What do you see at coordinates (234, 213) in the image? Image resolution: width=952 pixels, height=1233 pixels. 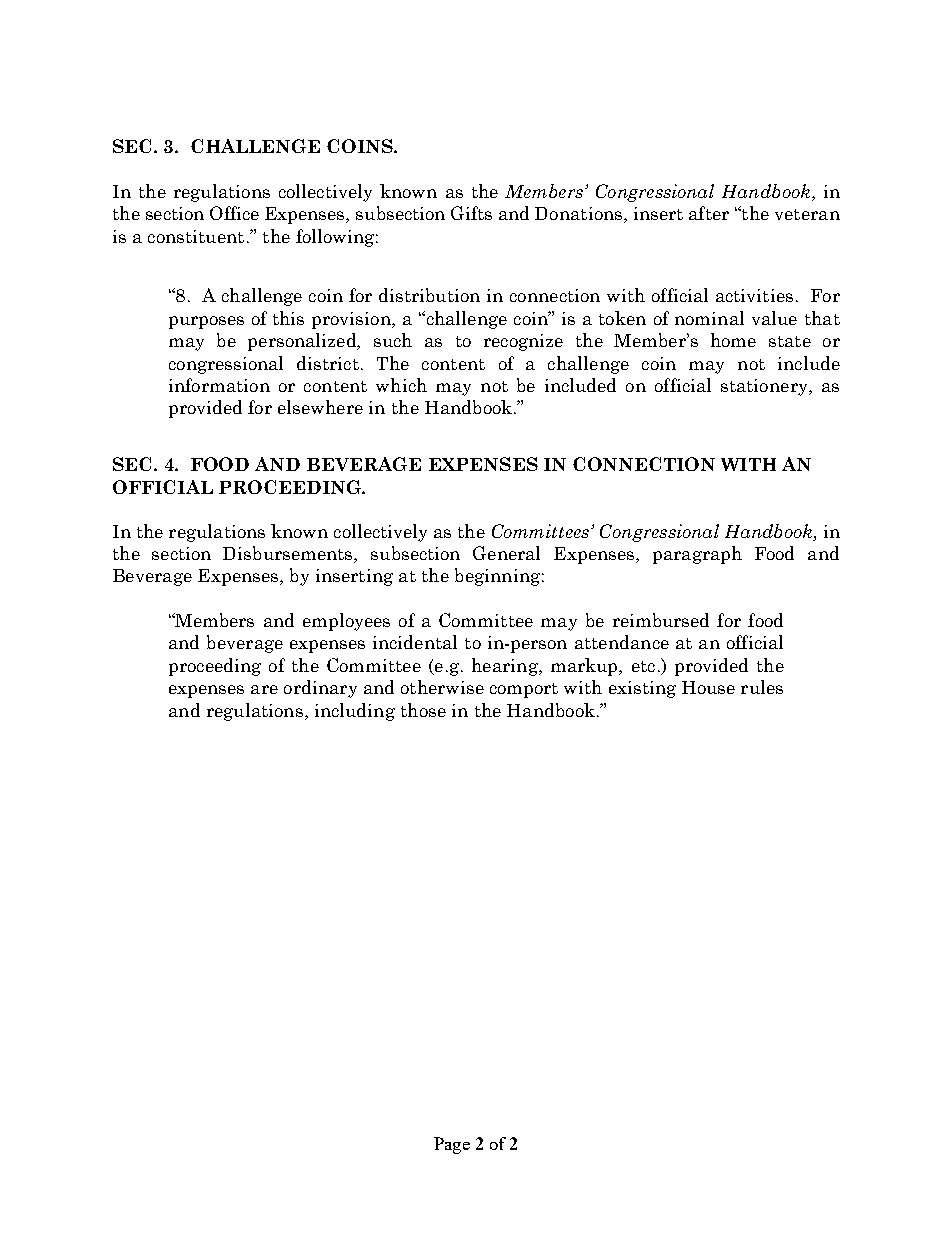 I see `Office` at bounding box center [234, 213].
